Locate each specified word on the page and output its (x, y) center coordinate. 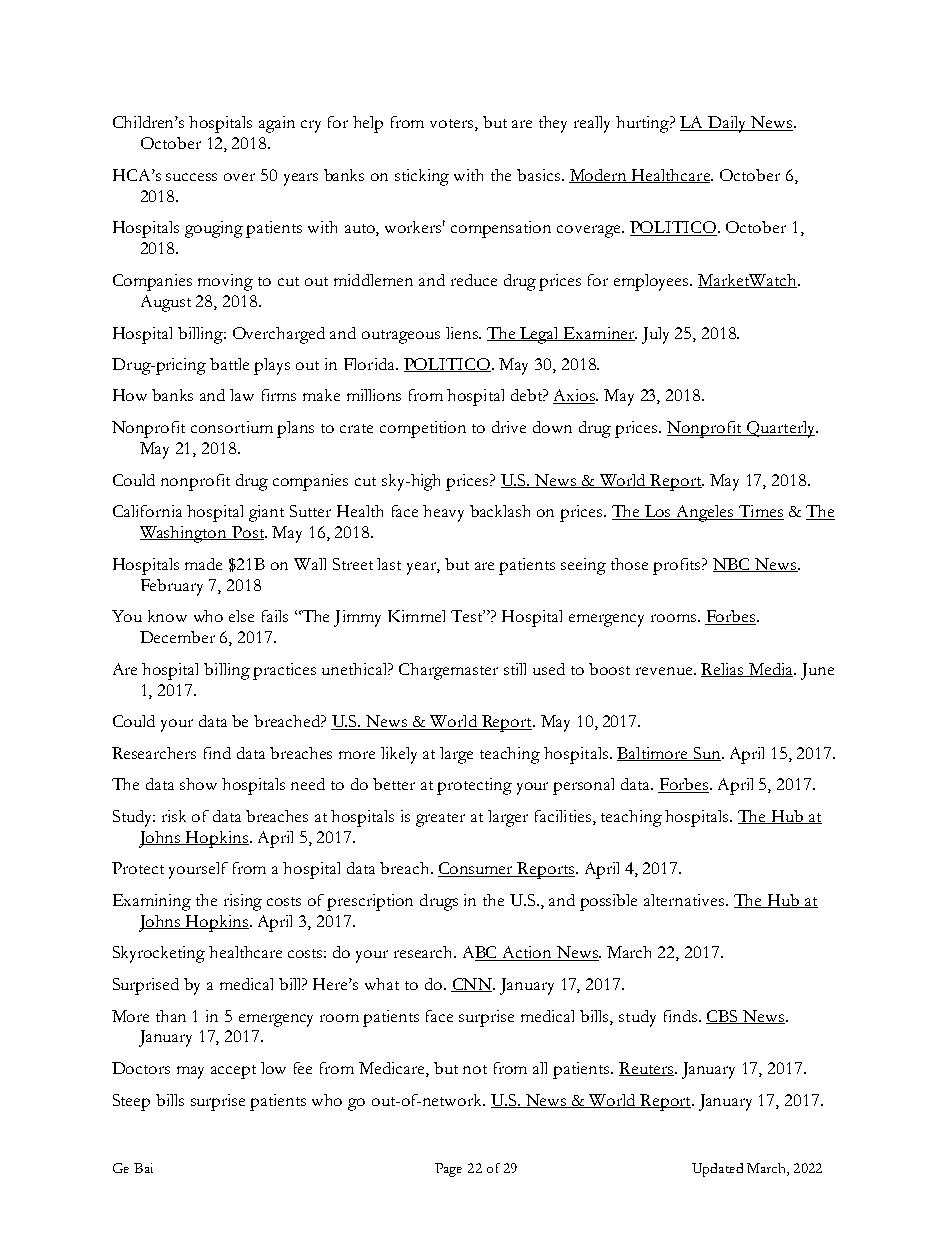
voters (453, 125)
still (515, 669)
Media (770, 670)
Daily (727, 124)
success (191, 177)
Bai (143, 1168)
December (177, 637)
